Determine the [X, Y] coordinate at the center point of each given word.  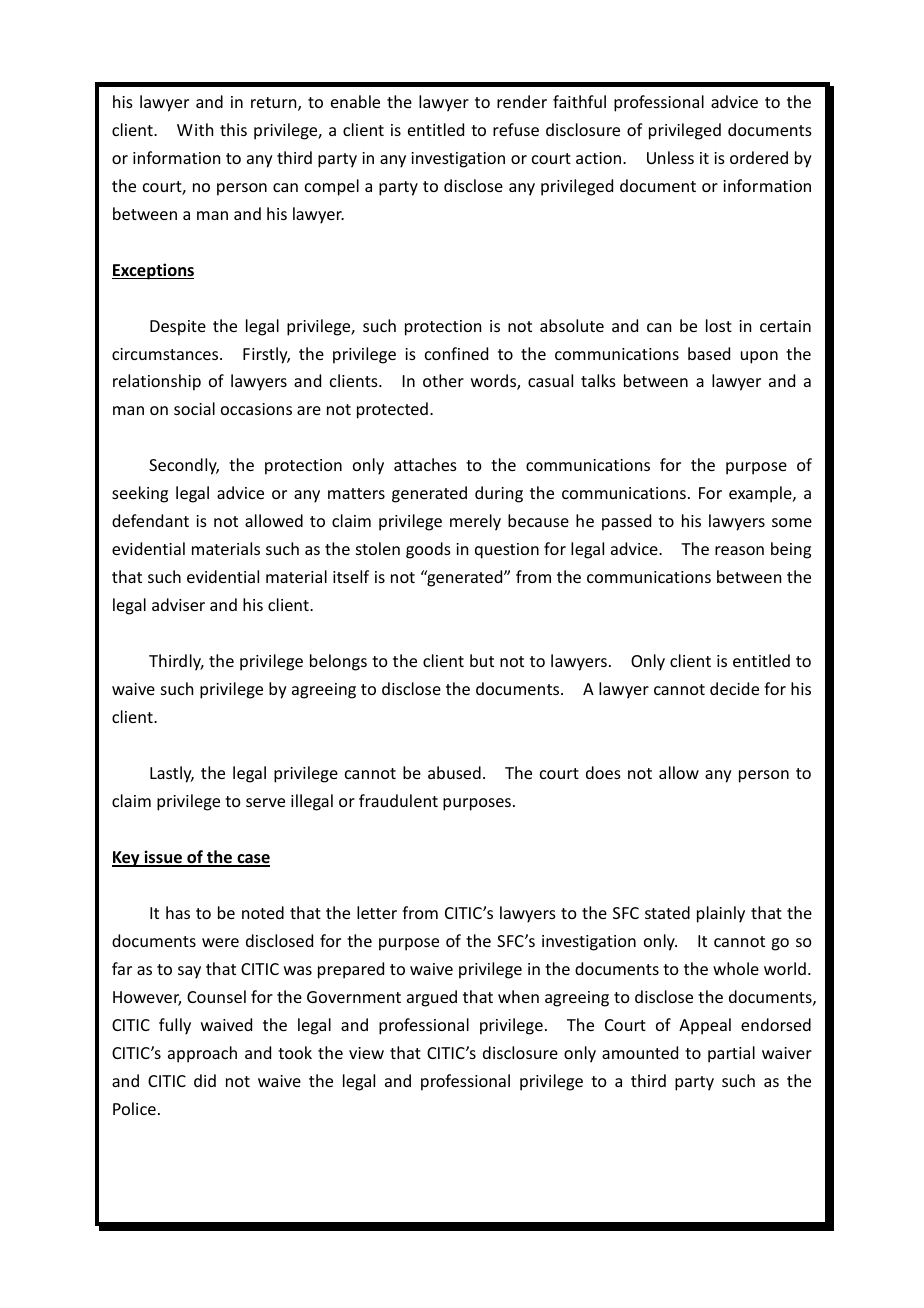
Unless [670, 157]
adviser [178, 604]
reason [739, 550]
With [195, 129]
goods [428, 550]
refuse [516, 129]
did [205, 1080]
